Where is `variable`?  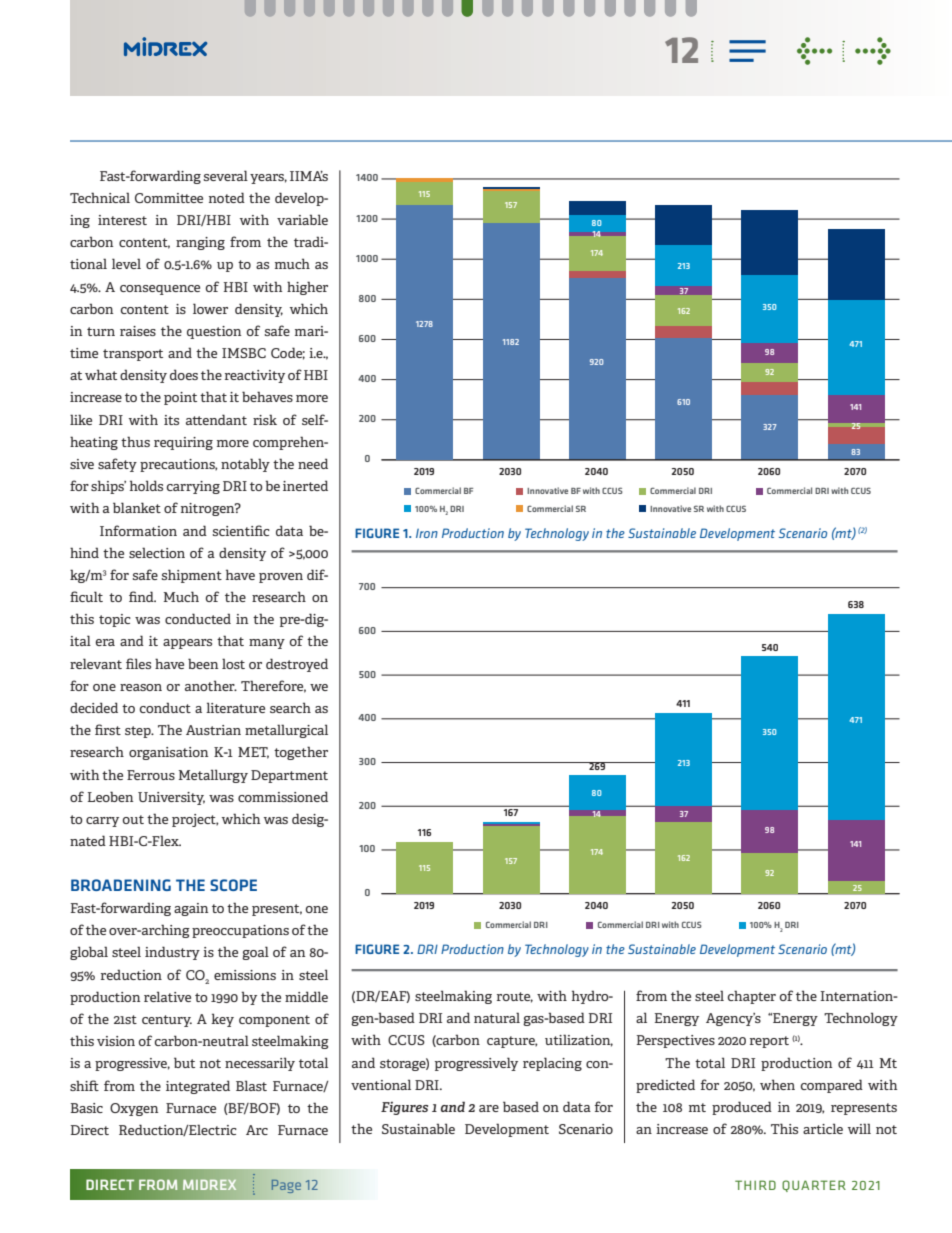 variable is located at coordinates (302, 219).
